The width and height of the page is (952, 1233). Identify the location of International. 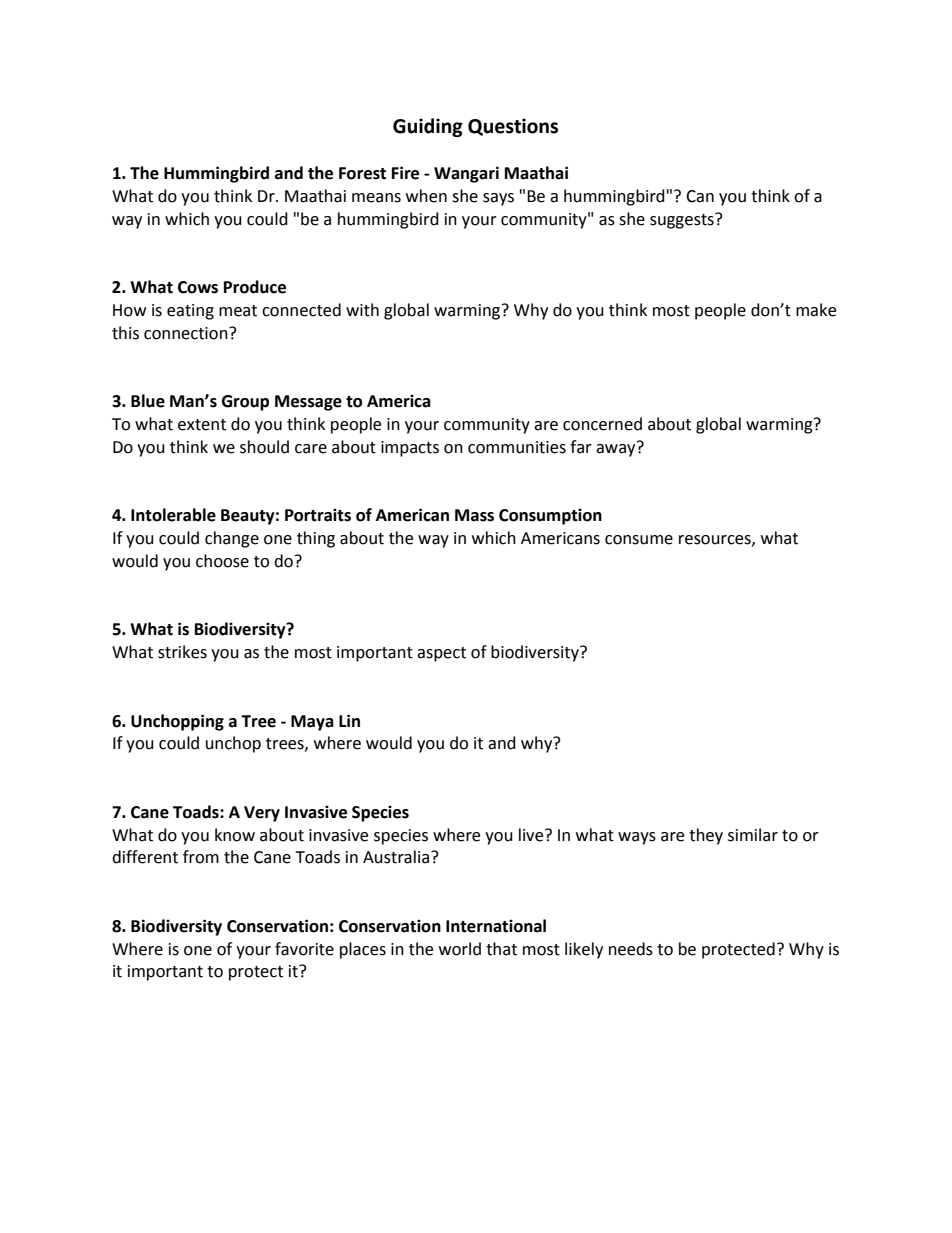
(496, 926).
